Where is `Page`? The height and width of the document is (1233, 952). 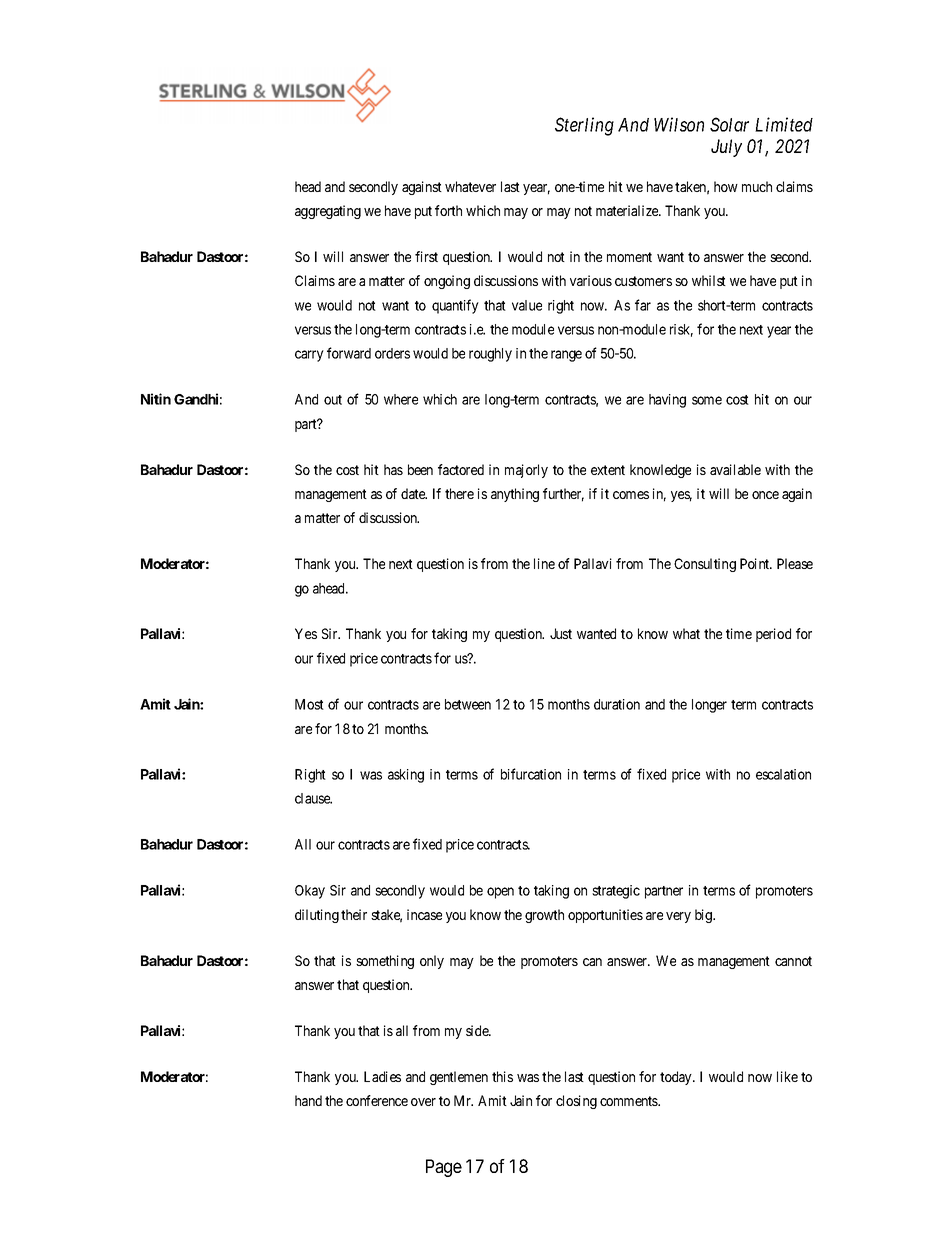
Page is located at coordinates (444, 1168).
